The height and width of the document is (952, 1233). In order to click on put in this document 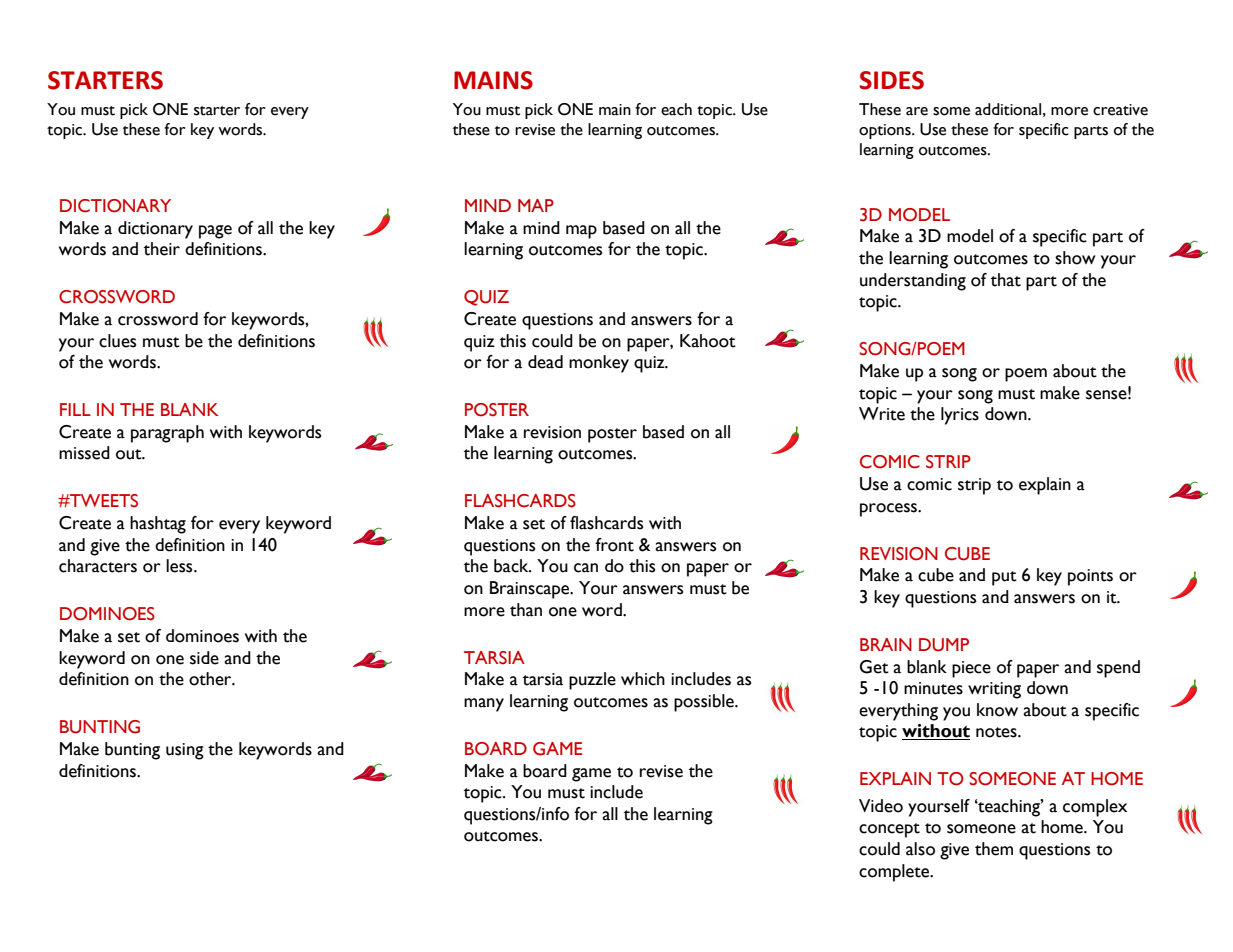, I will do `click(1004, 578)`.
